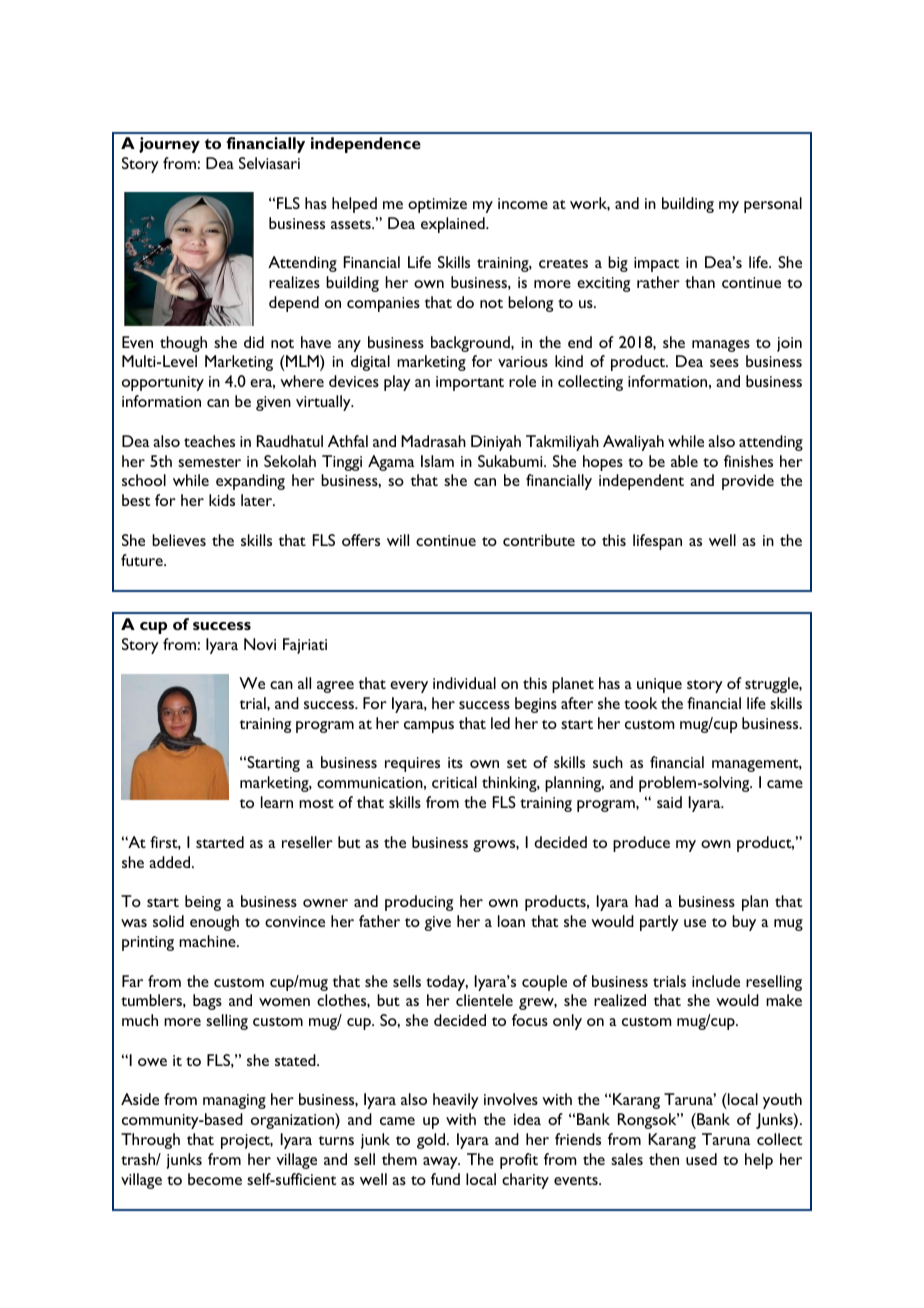 This page has height=1308, width=924. I want to click on personal, so click(773, 205).
